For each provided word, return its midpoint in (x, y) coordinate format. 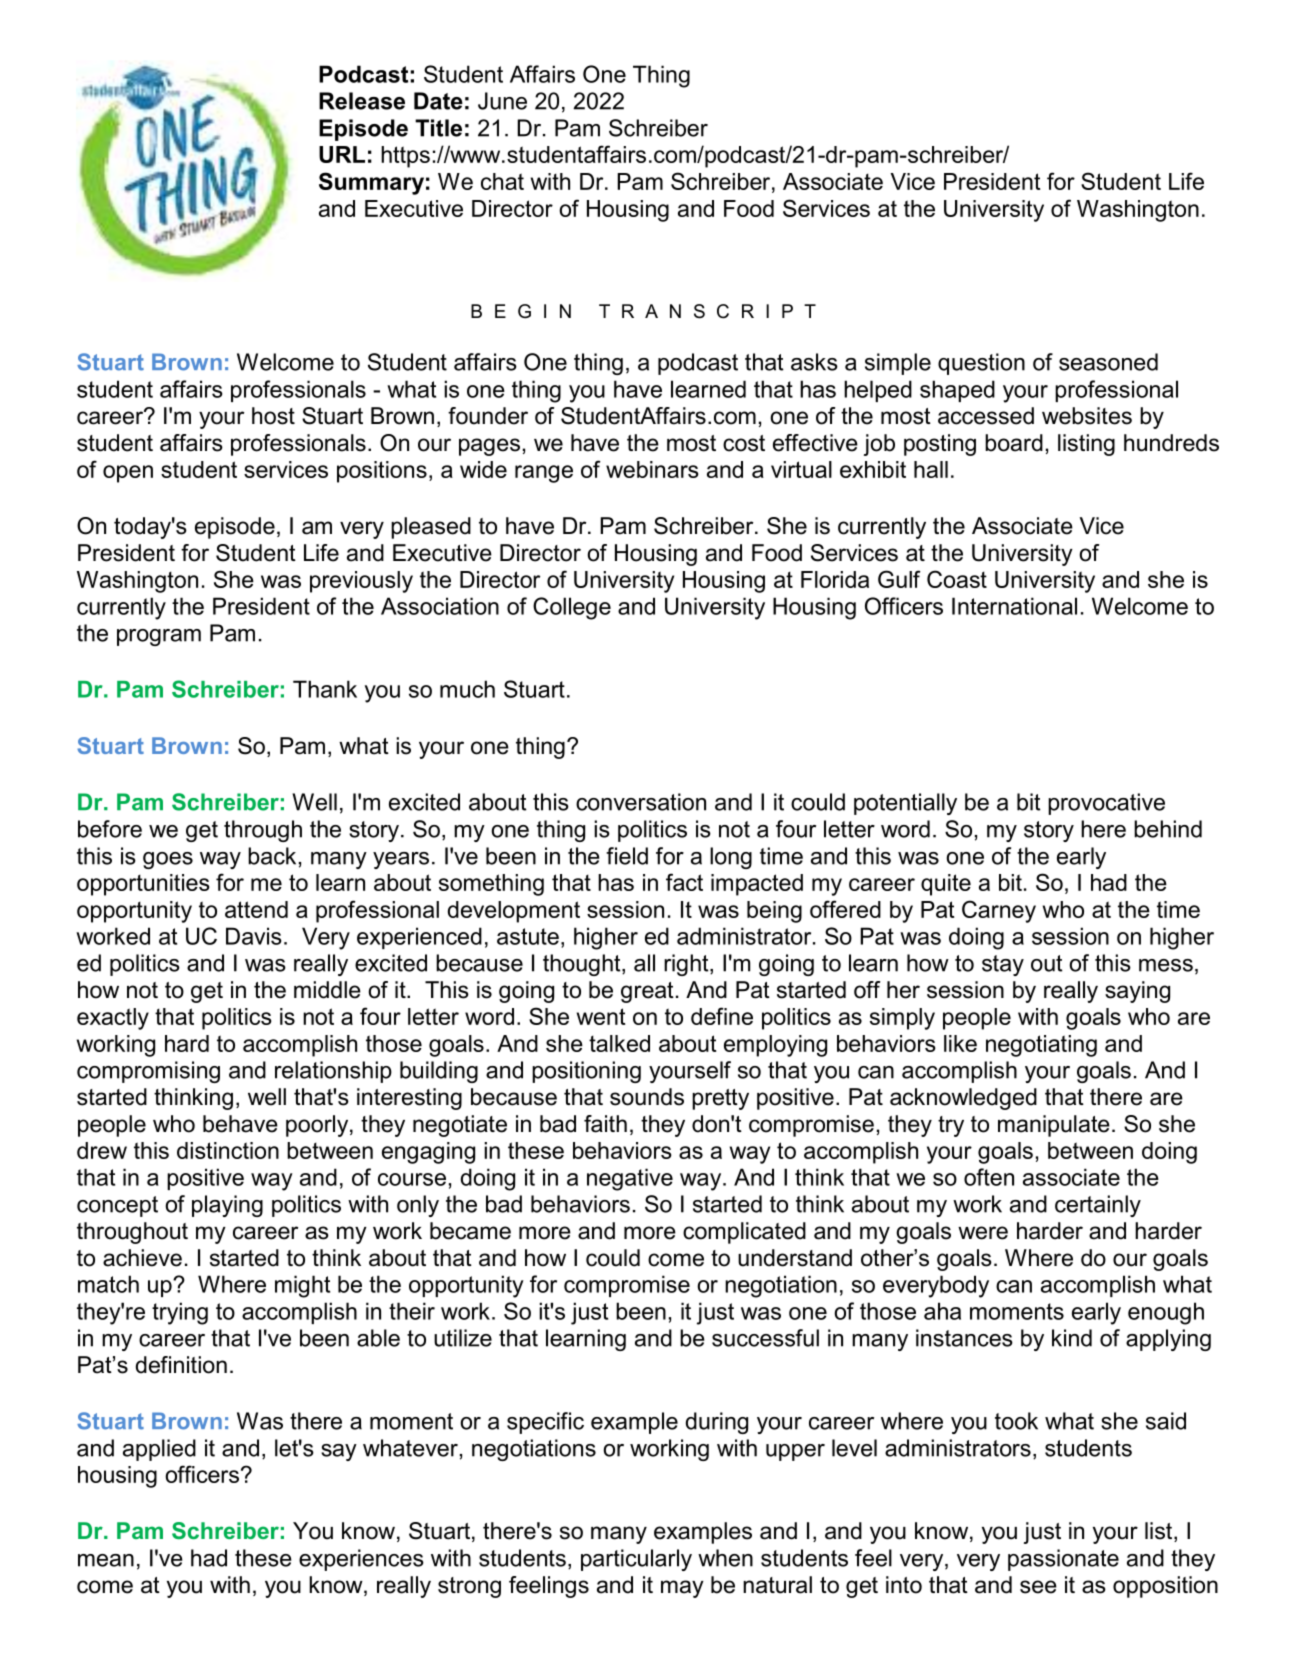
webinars (652, 469)
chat (502, 181)
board (1014, 443)
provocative (1106, 804)
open (128, 474)
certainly (1098, 1206)
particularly (636, 1560)
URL (342, 154)
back (272, 856)
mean (106, 1560)
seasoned (1108, 362)
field (627, 856)
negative (630, 1179)
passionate (1063, 1560)
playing (227, 1206)
